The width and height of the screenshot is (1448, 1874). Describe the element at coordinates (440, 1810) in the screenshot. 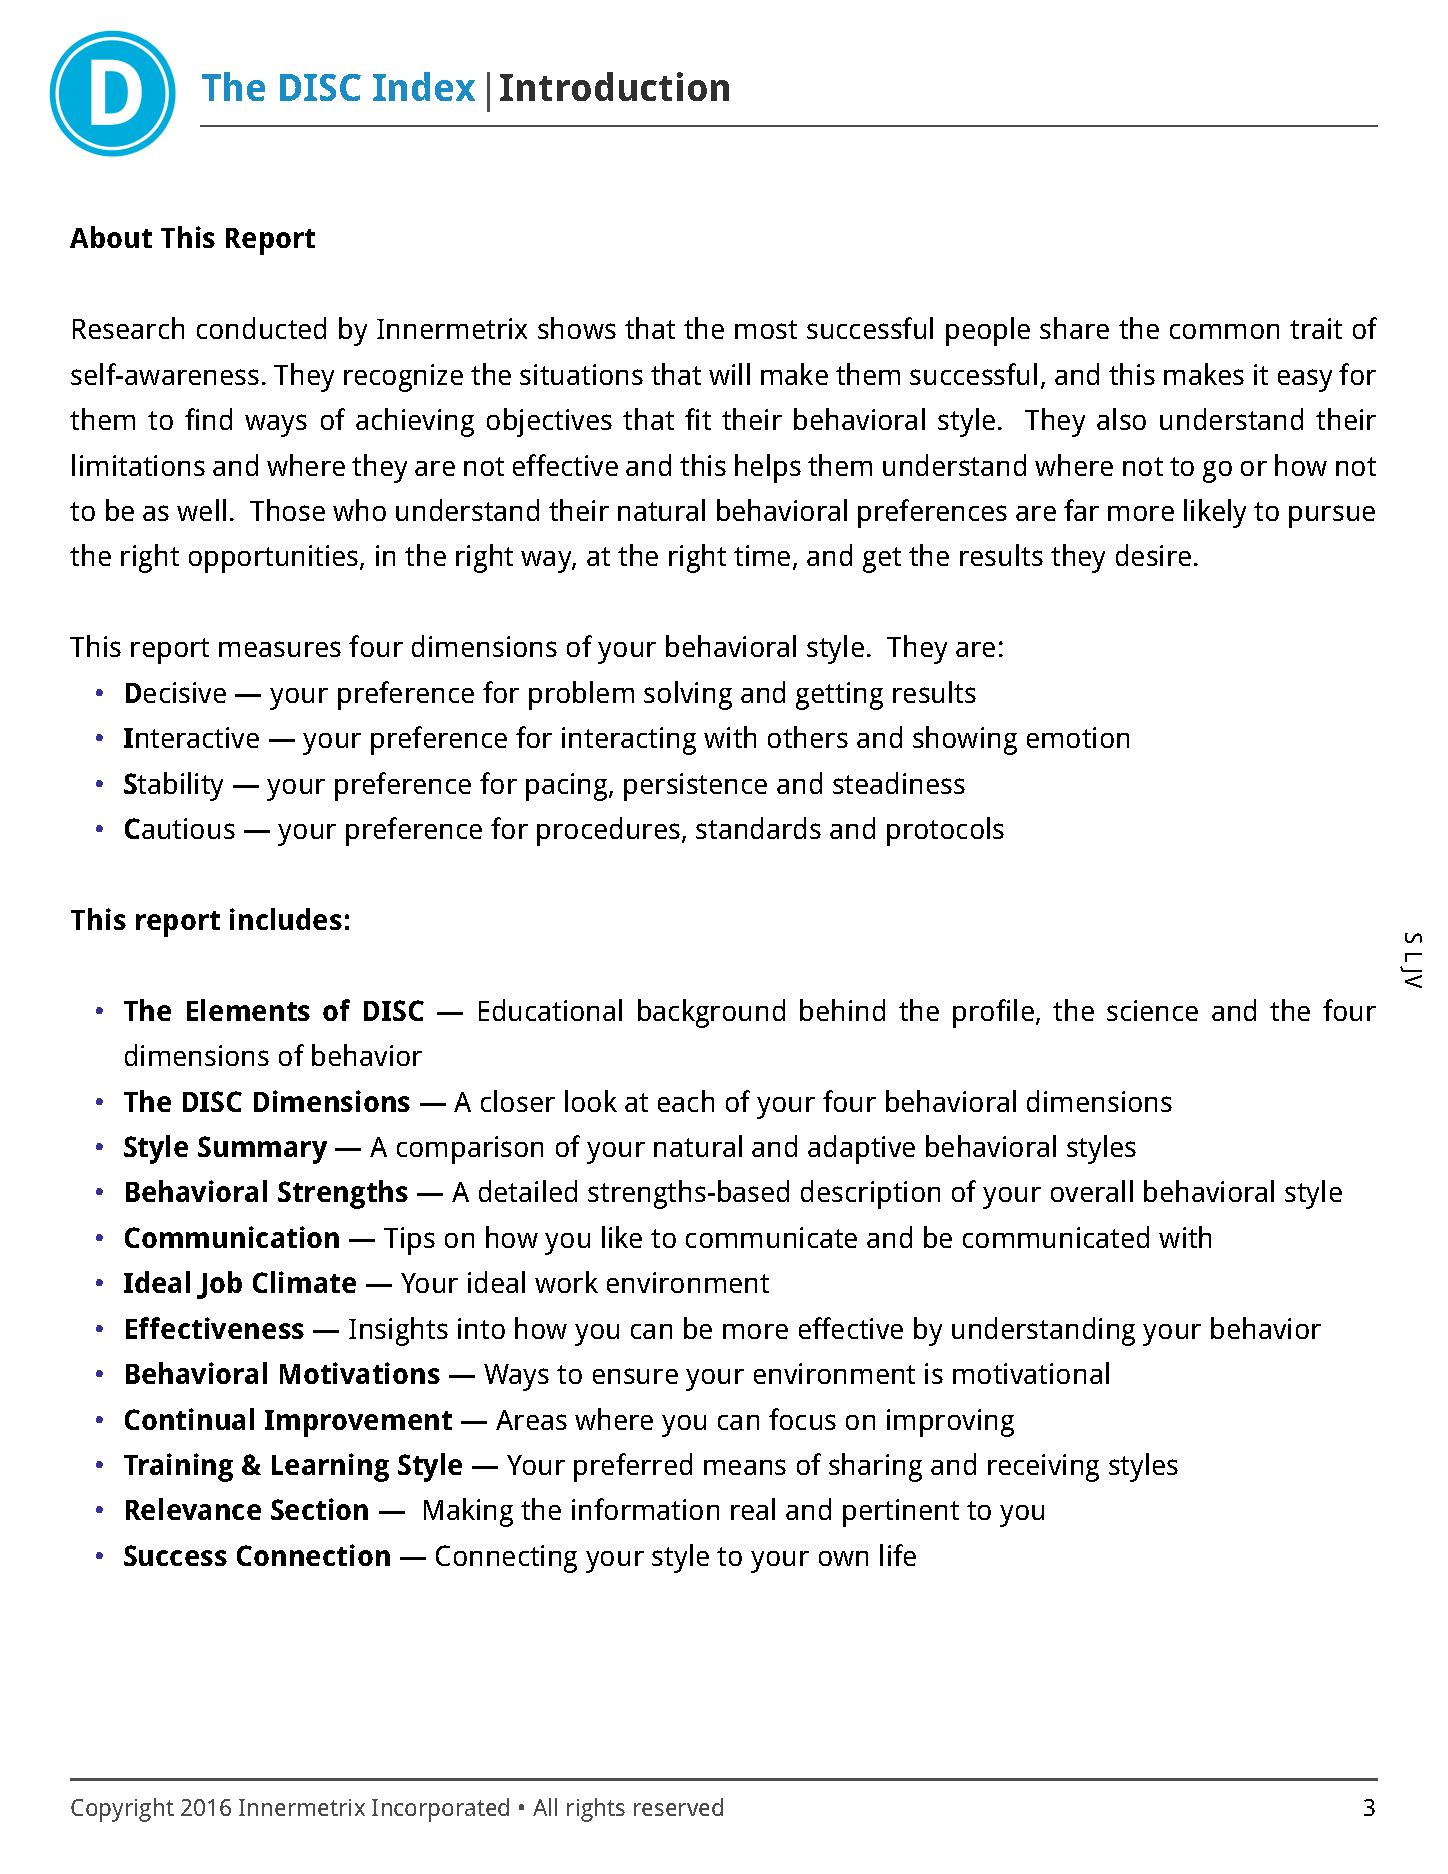

I see `Incorporated` at that location.
